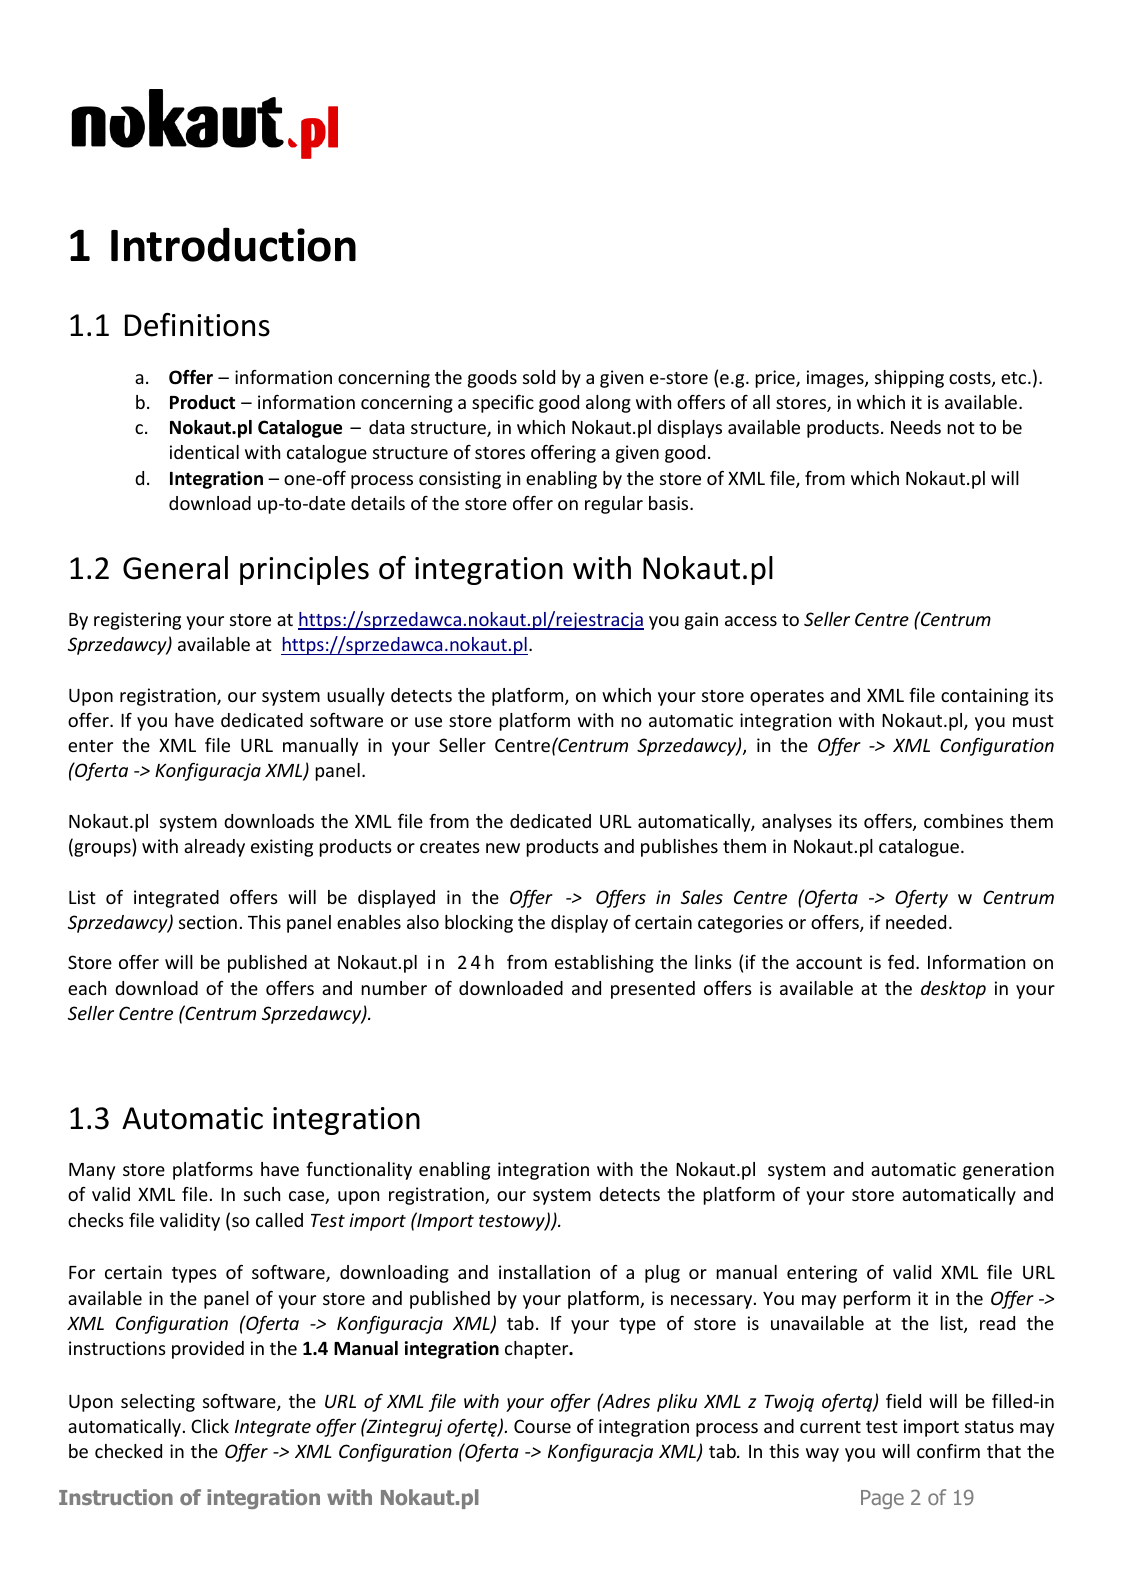 The width and height of the image is (1122, 1586). What do you see at coordinates (197, 325) in the image?
I see `Definitions` at bounding box center [197, 325].
